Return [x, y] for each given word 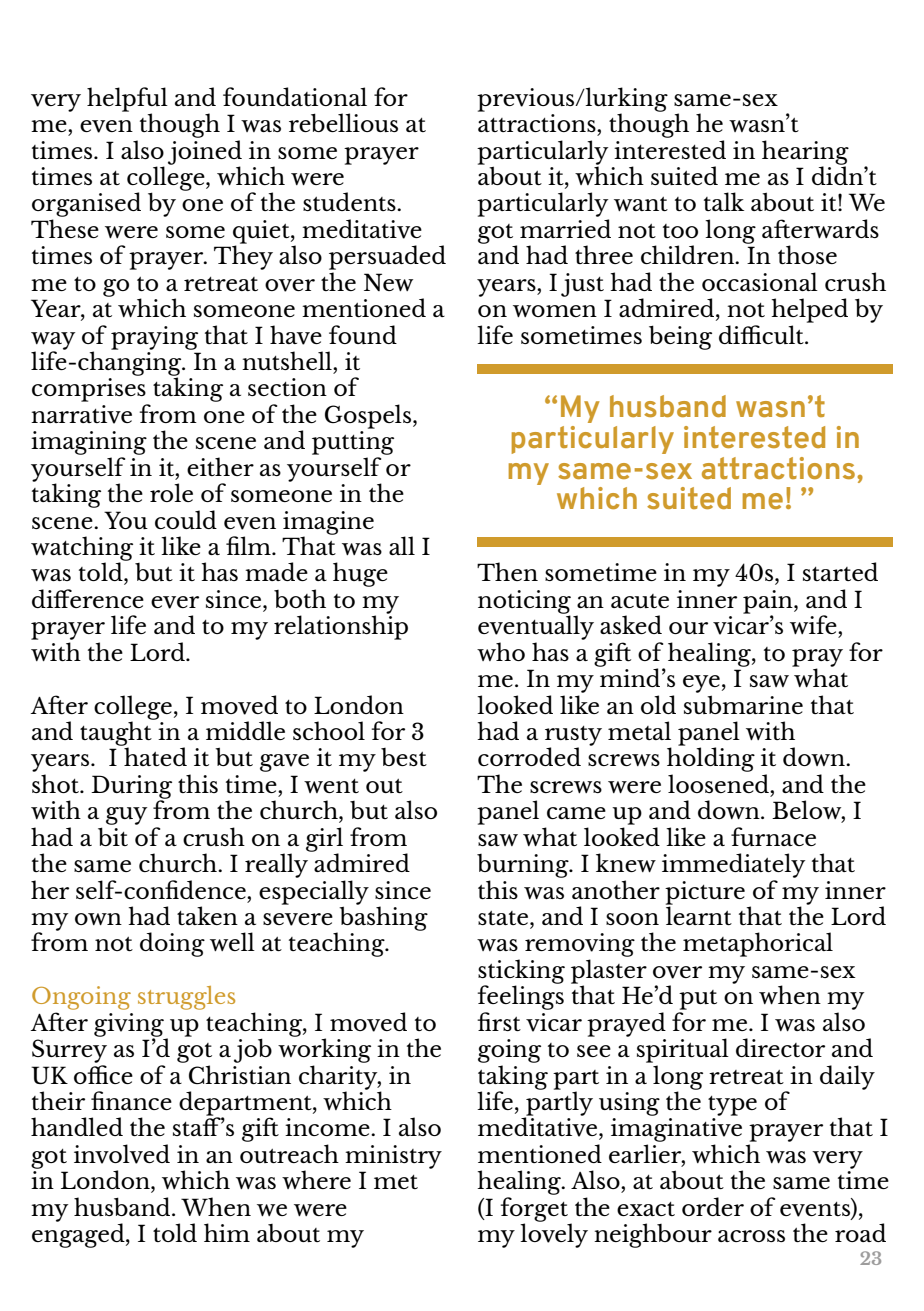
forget [534, 1210]
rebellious [343, 122]
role [171, 492]
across [751, 1236]
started [840, 571]
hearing [805, 153]
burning [524, 866]
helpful [127, 100]
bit [113, 836]
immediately [733, 865]
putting [353, 443]
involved [122, 1154]
